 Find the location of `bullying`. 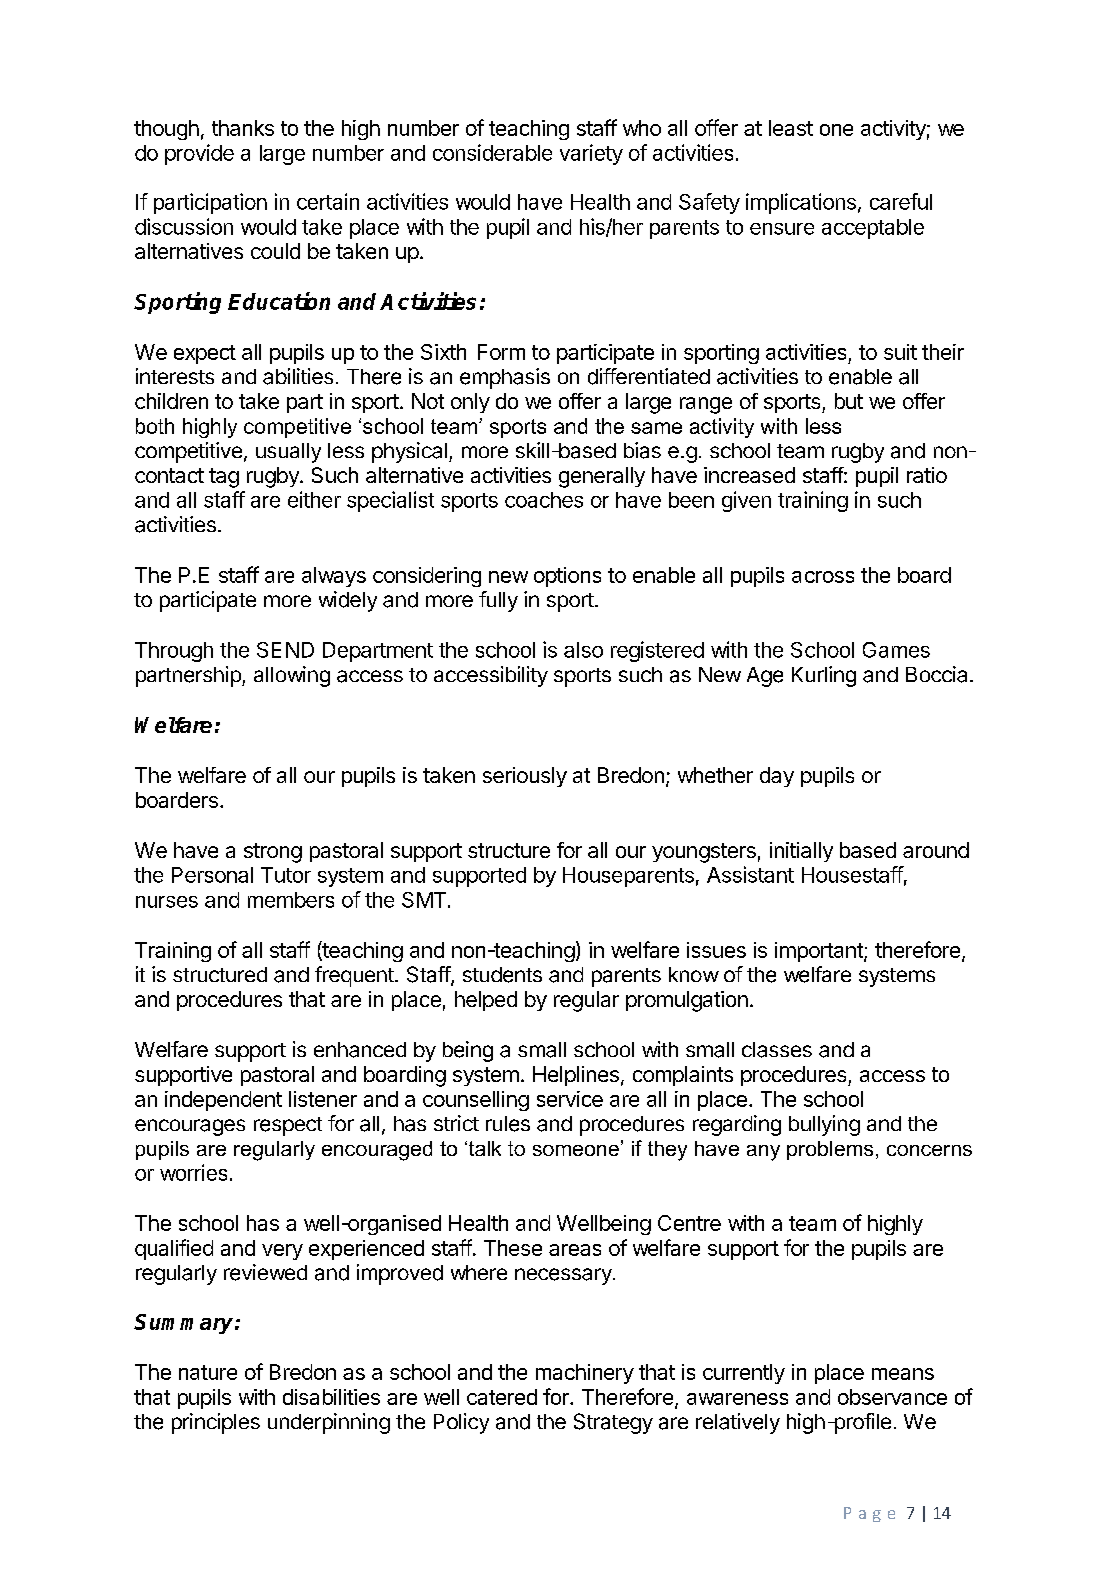

bullying is located at coordinates (824, 1125).
